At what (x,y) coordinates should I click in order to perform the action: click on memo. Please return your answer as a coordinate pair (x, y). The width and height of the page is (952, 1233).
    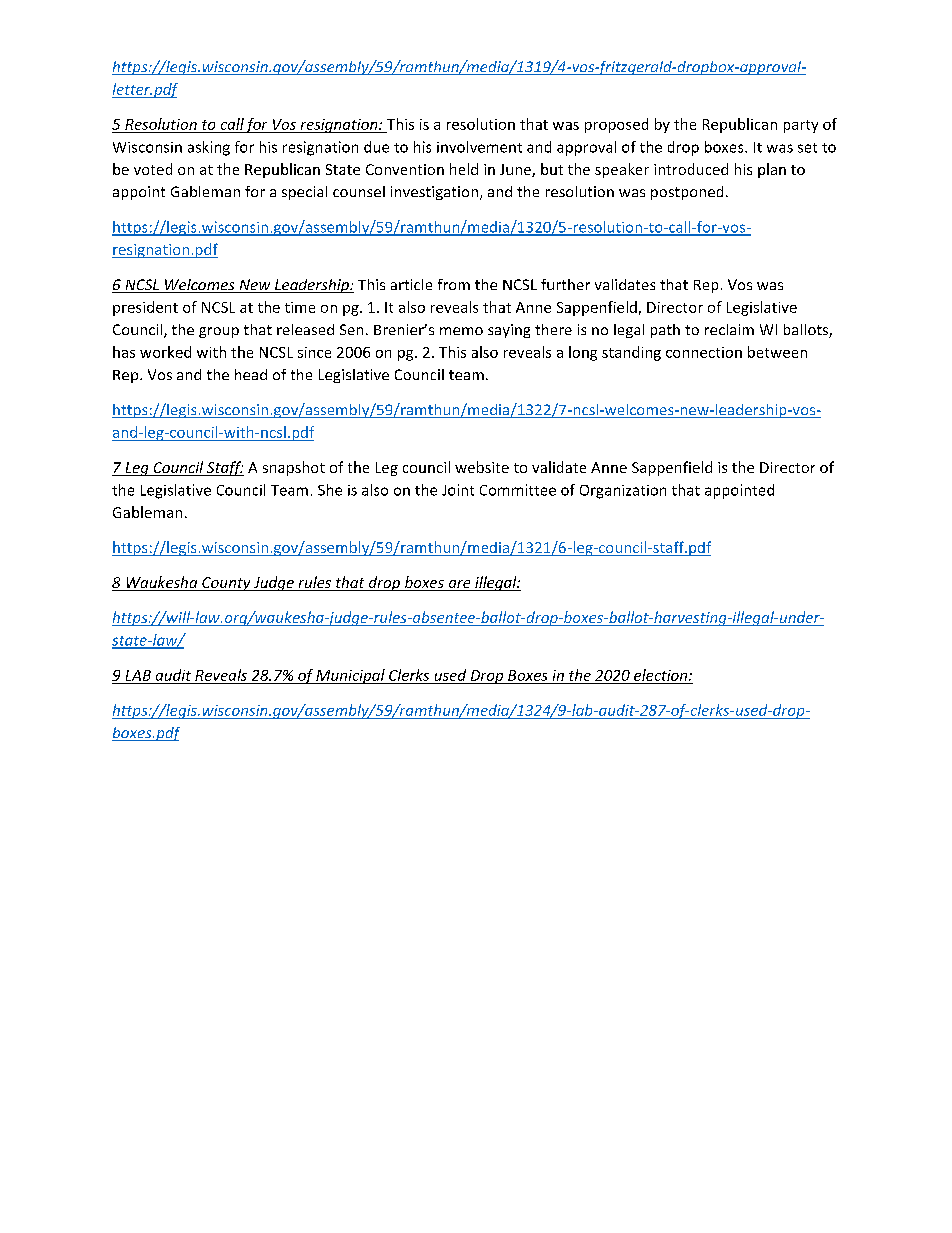
    Looking at the image, I should click on (461, 331).
